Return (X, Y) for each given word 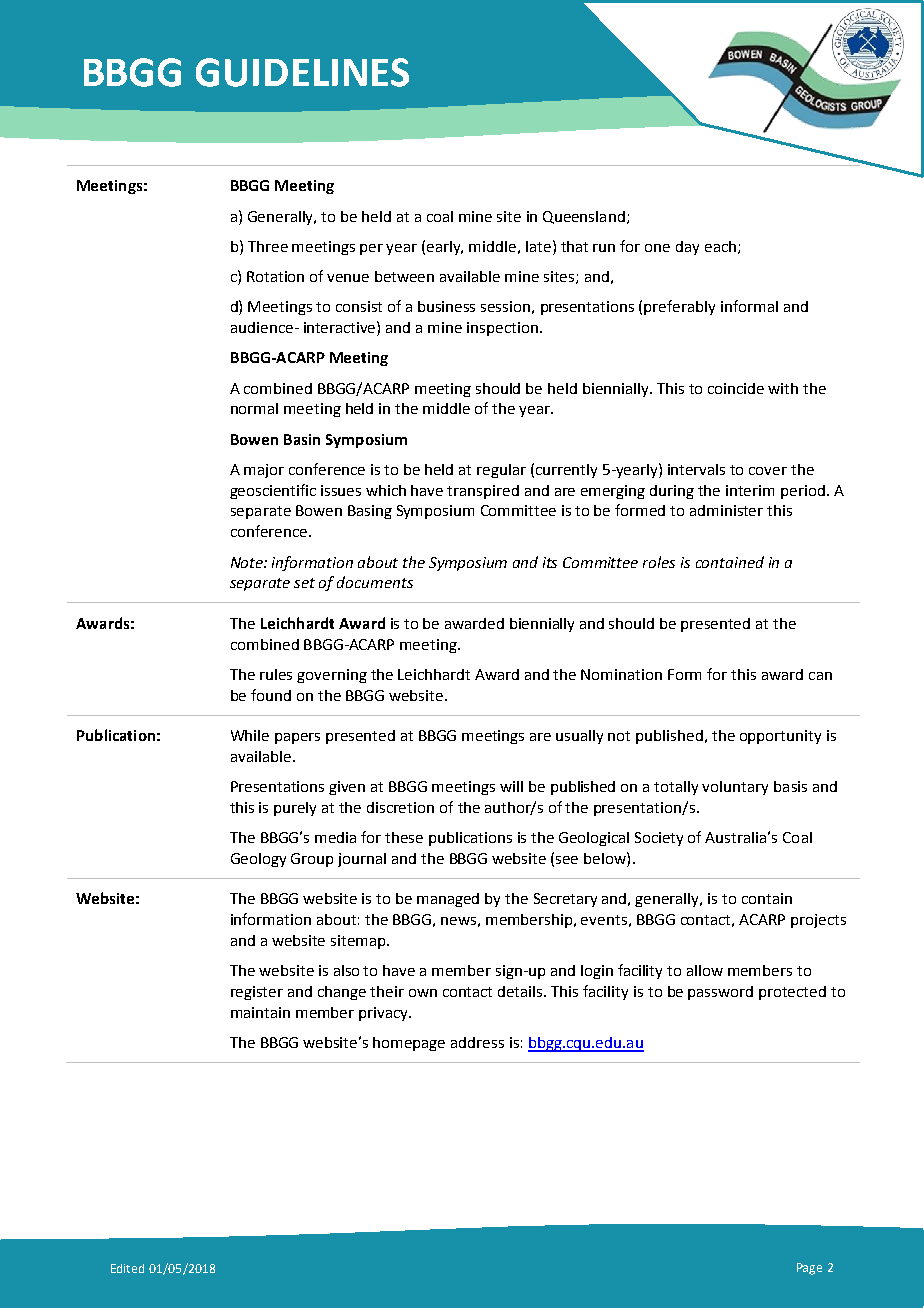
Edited (127, 1268)
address (477, 1042)
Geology (258, 860)
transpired (483, 492)
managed (448, 900)
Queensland (584, 217)
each (720, 246)
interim (750, 490)
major (264, 471)
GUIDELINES (302, 72)
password (720, 993)
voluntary (735, 788)
